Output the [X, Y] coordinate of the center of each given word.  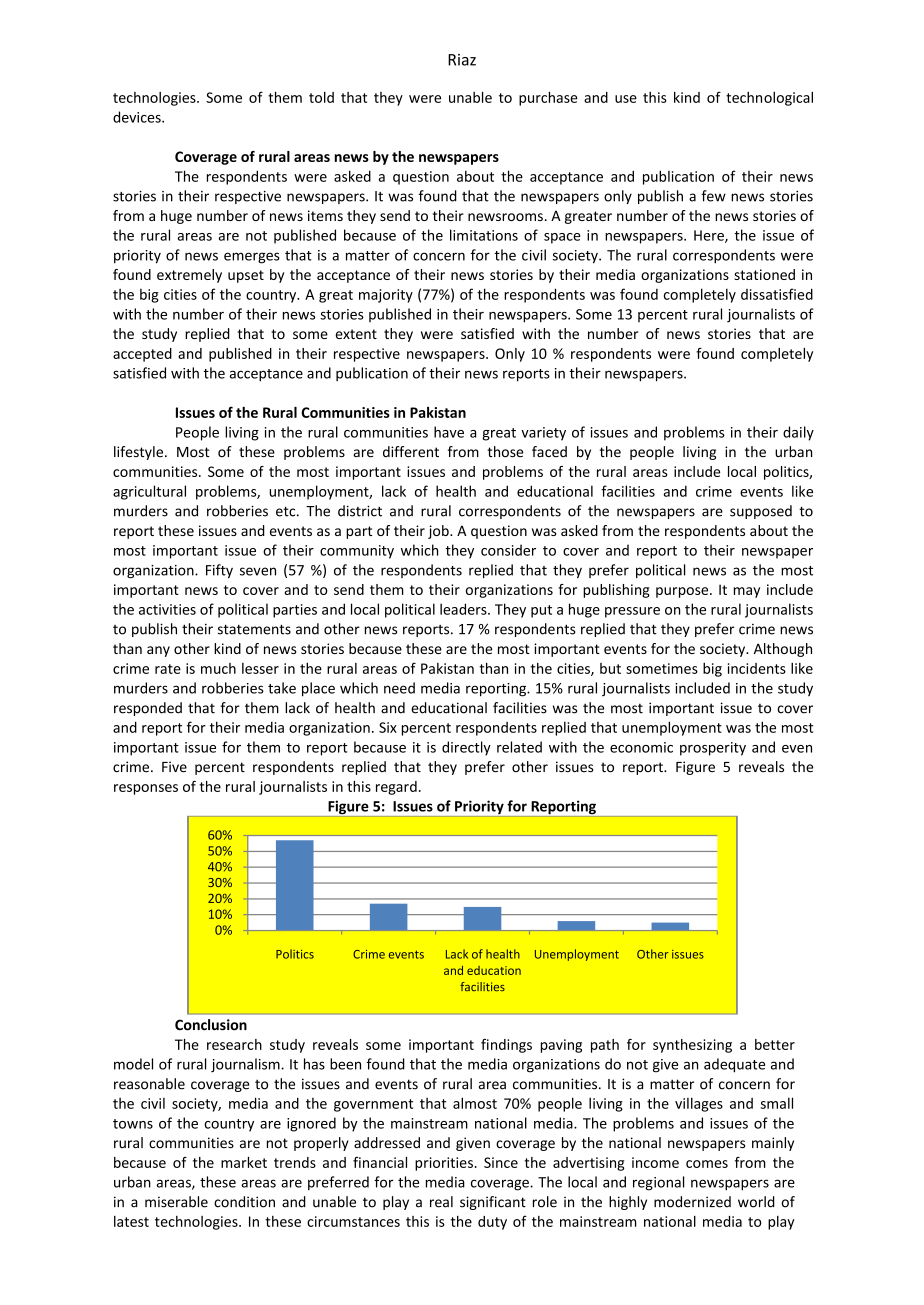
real [441, 1202]
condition [244, 1202]
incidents [757, 668]
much [218, 668]
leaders [464, 609]
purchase [548, 98]
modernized [692, 1202]
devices [138, 117]
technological [769, 99]
